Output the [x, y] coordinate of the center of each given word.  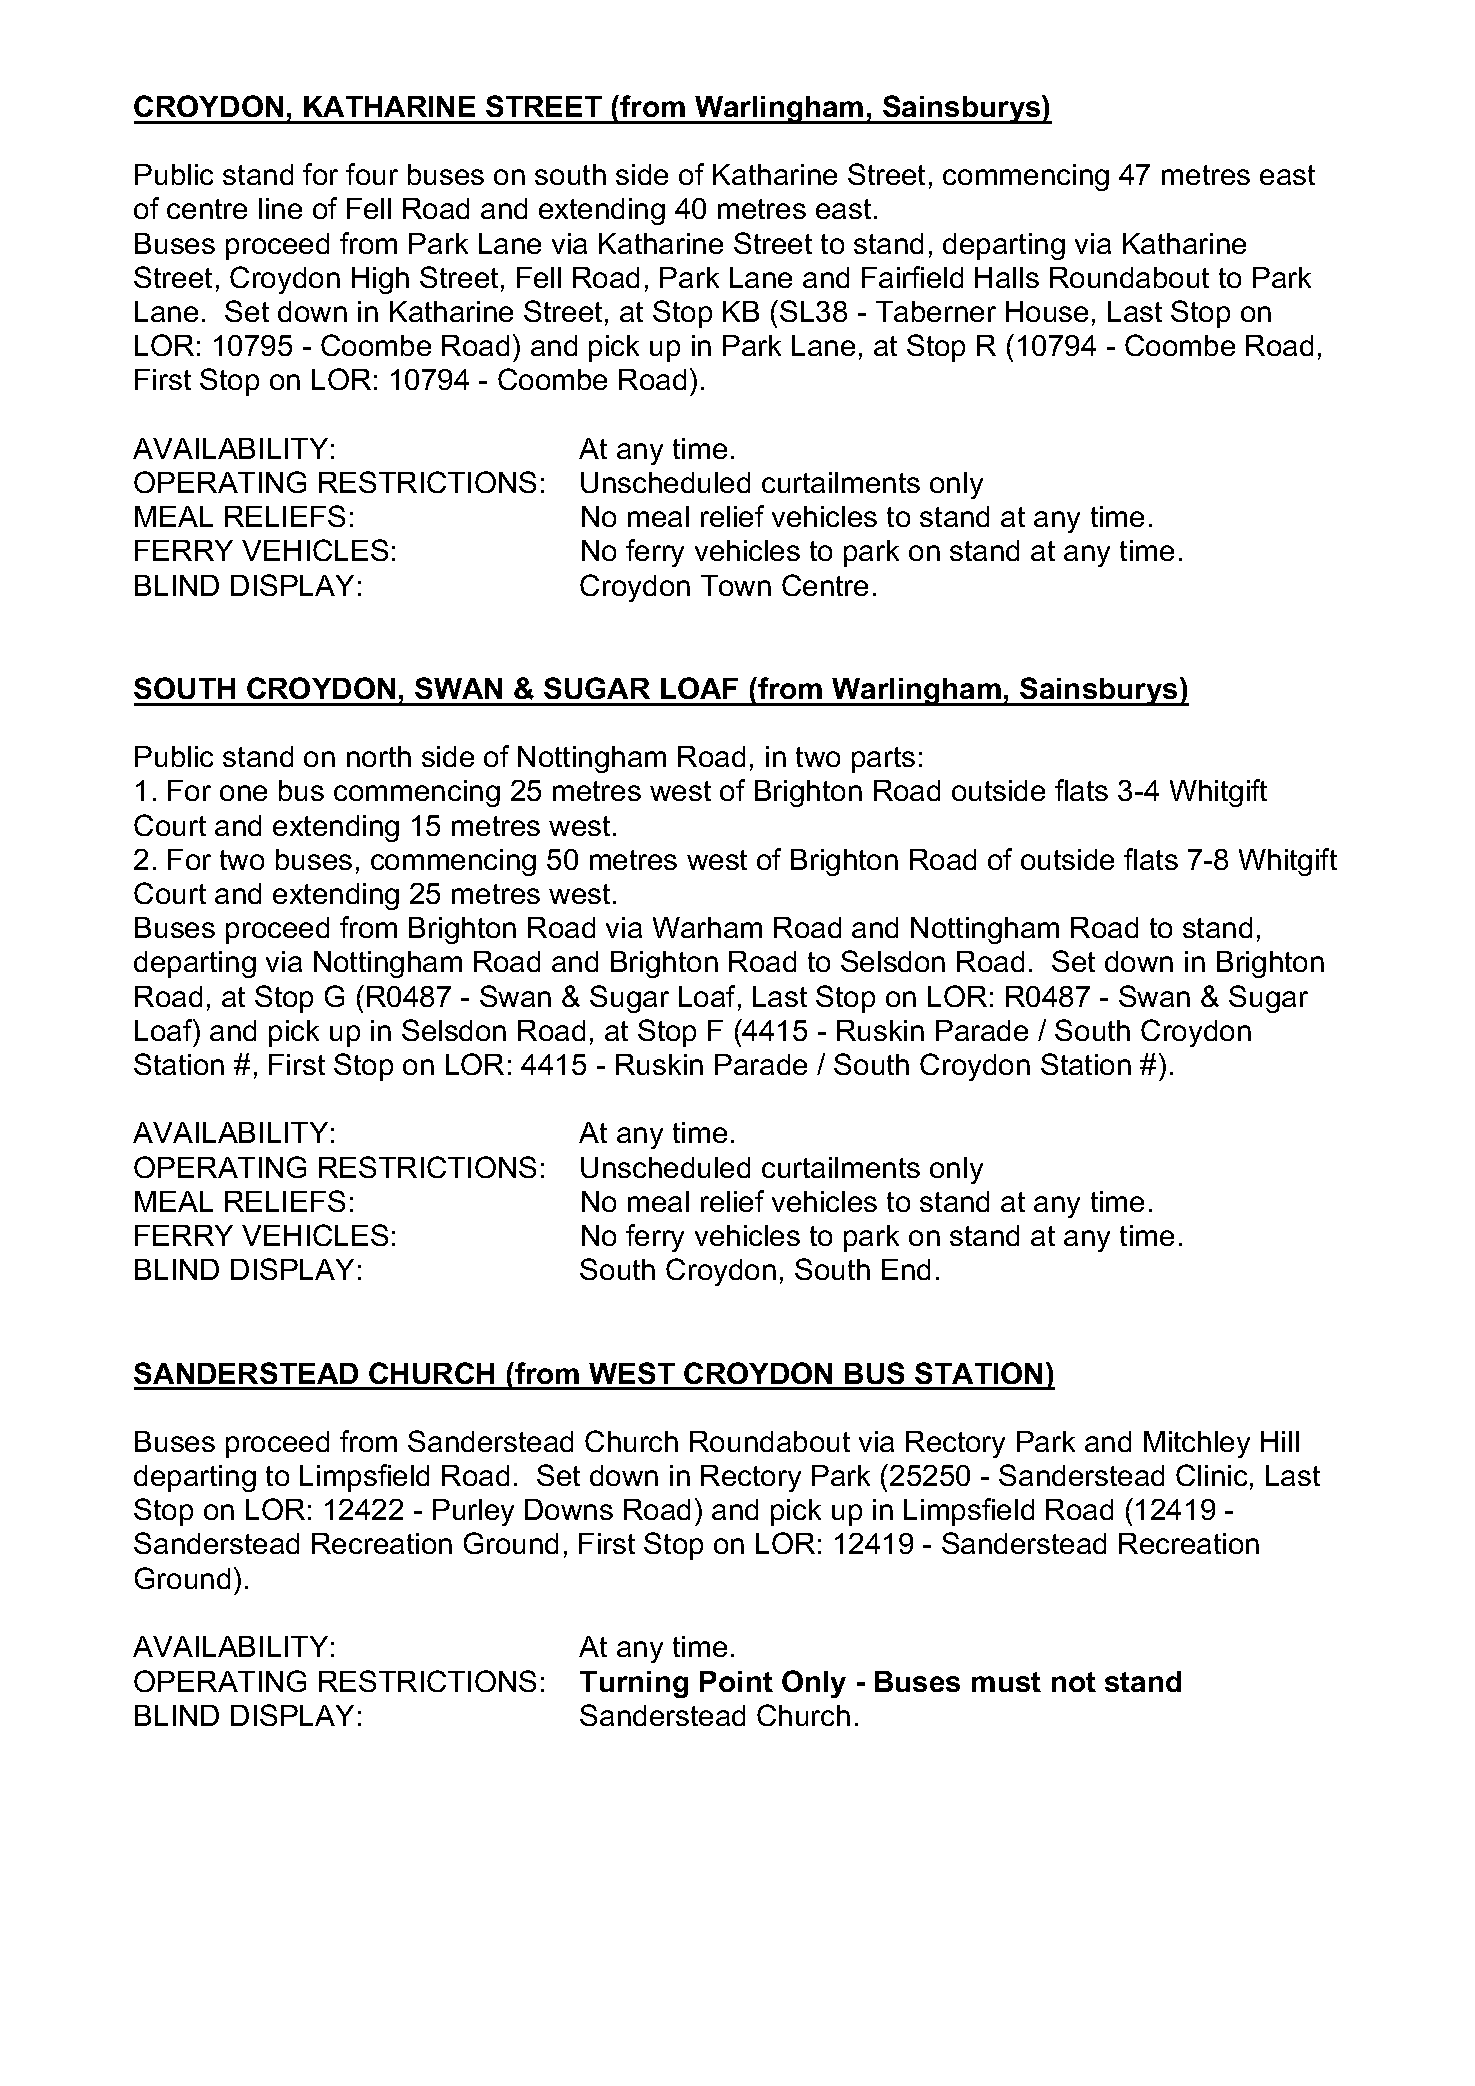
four [372, 174]
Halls [1007, 277]
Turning [634, 1684]
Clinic [1211, 1475]
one [243, 793]
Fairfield [912, 277]
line [280, 208]
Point [736, 1681]
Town [736, 585]
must [1006, 1682]
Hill [1280, 1441]
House [1047, 311]
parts [883, 760]
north [379, 756]
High [380, 280]
